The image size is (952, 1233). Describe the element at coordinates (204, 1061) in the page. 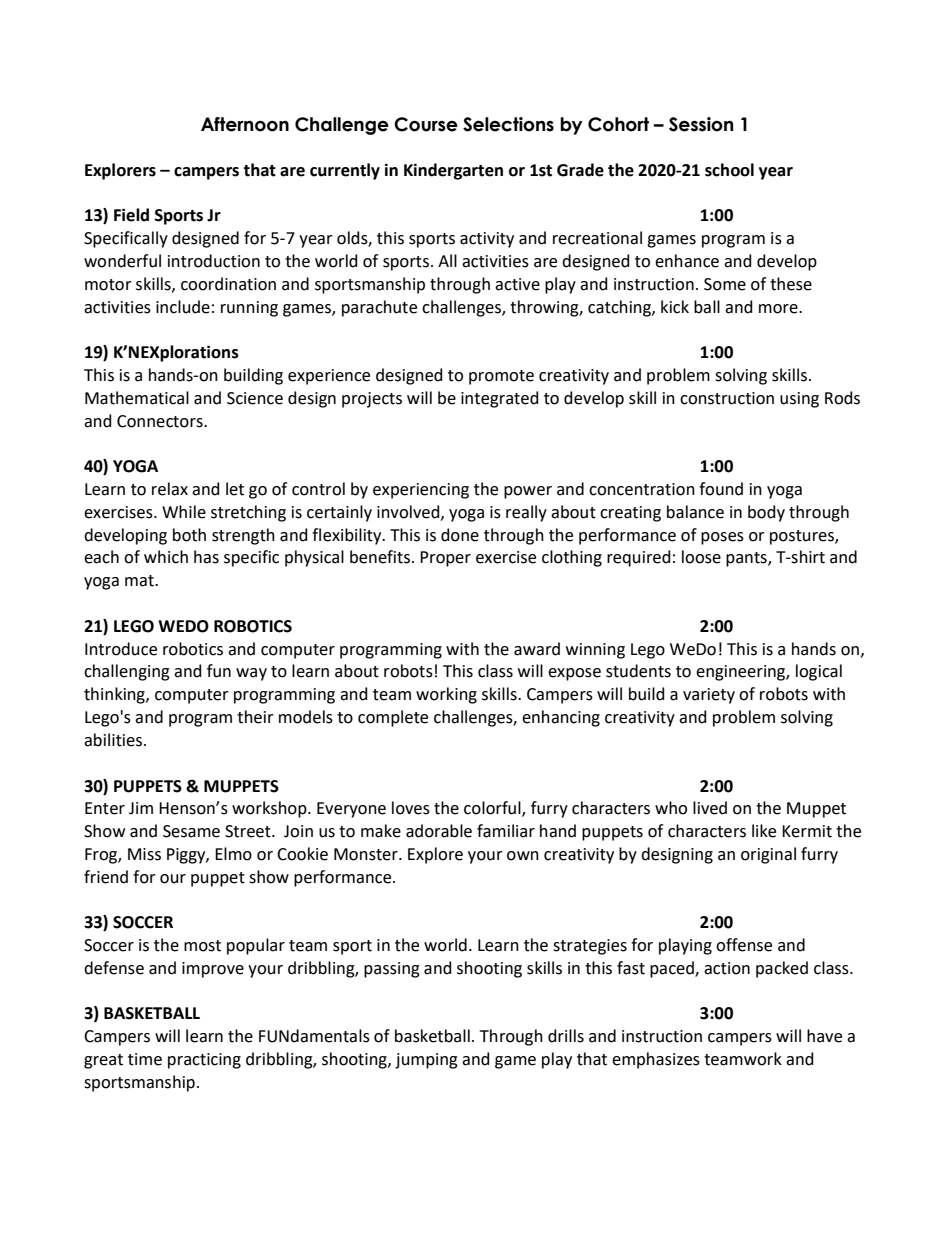

I see `practicing` at that location.
